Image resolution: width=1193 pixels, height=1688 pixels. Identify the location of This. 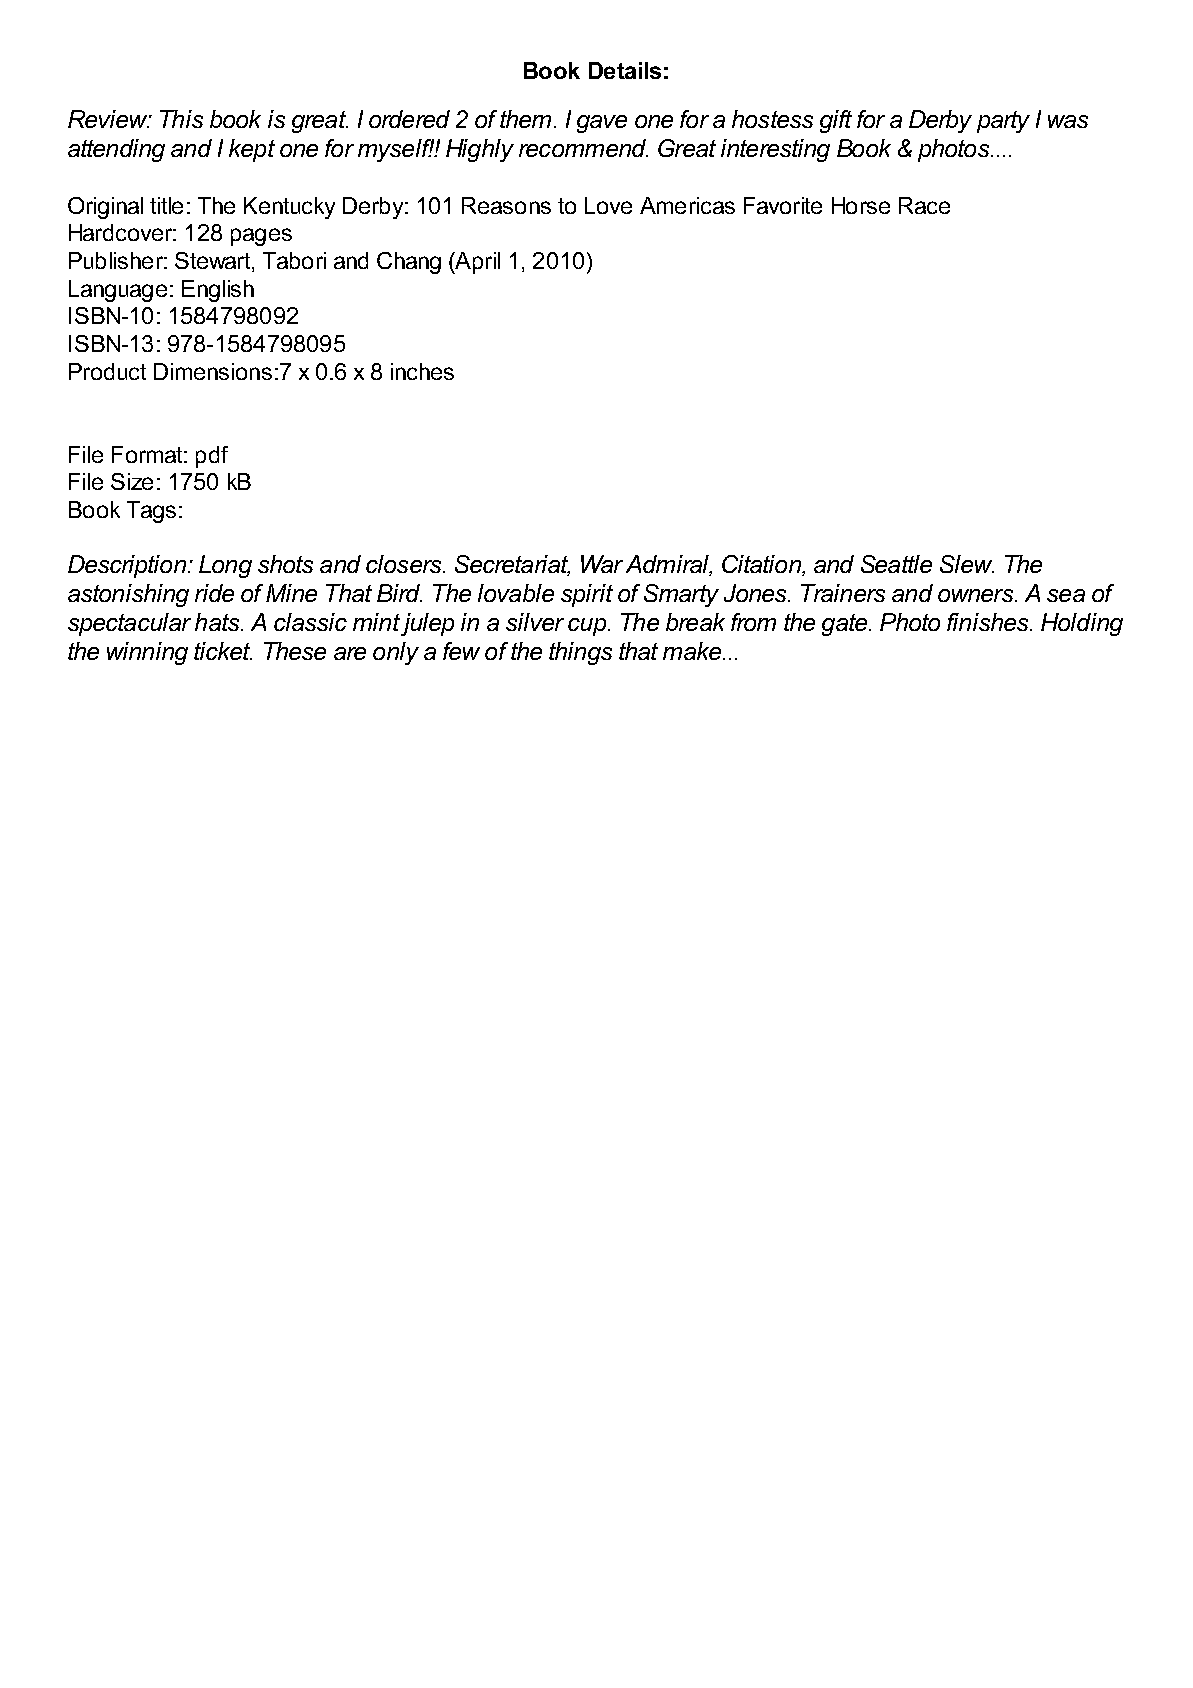
(181, 119).
